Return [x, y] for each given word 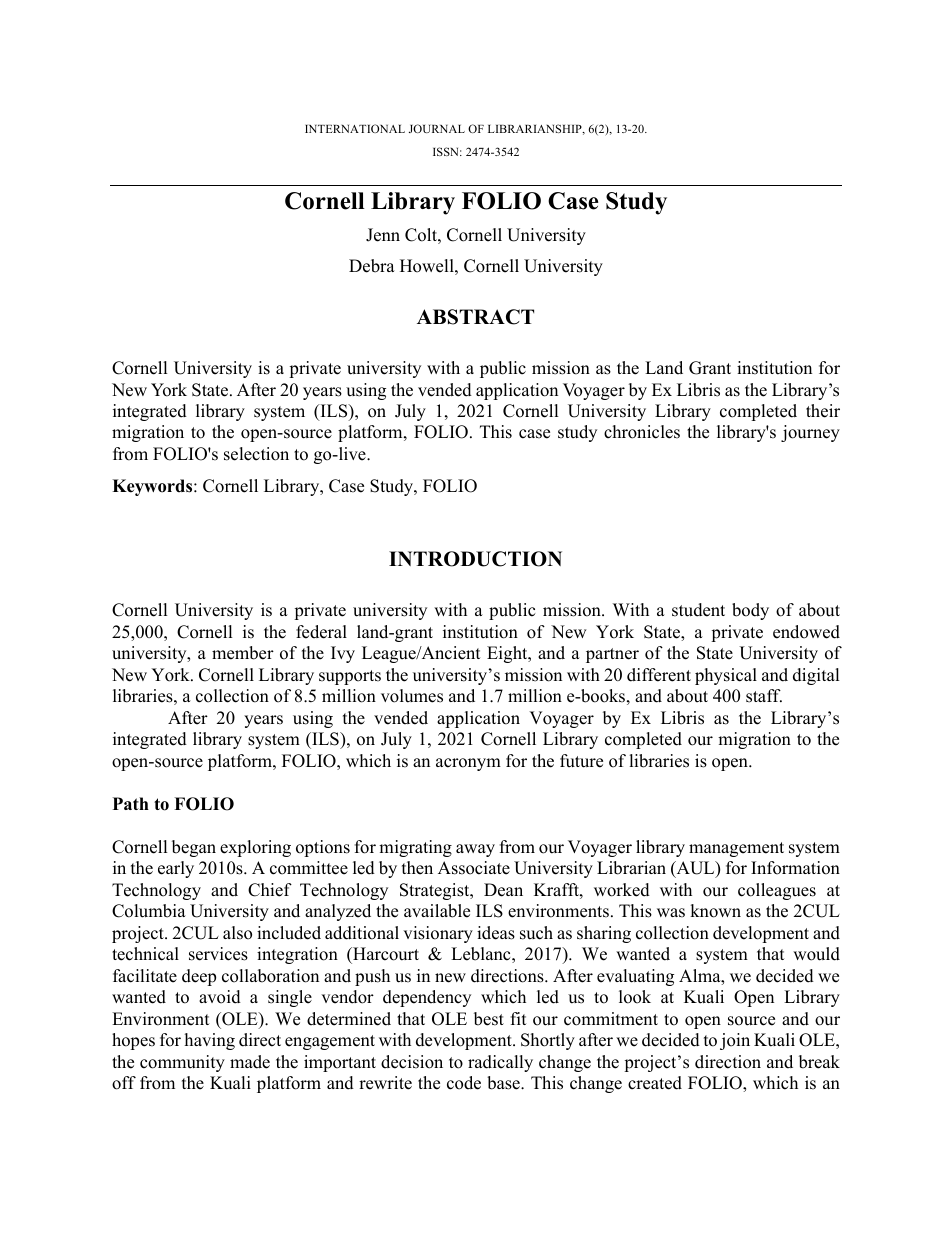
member [243, 653]
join [735, 1041]
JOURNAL [437, 128]
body [750, 611]
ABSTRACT [475, 317]
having [210, 1041]
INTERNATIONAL [355, 128]
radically [500, 1063]
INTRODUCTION [475, 559]
